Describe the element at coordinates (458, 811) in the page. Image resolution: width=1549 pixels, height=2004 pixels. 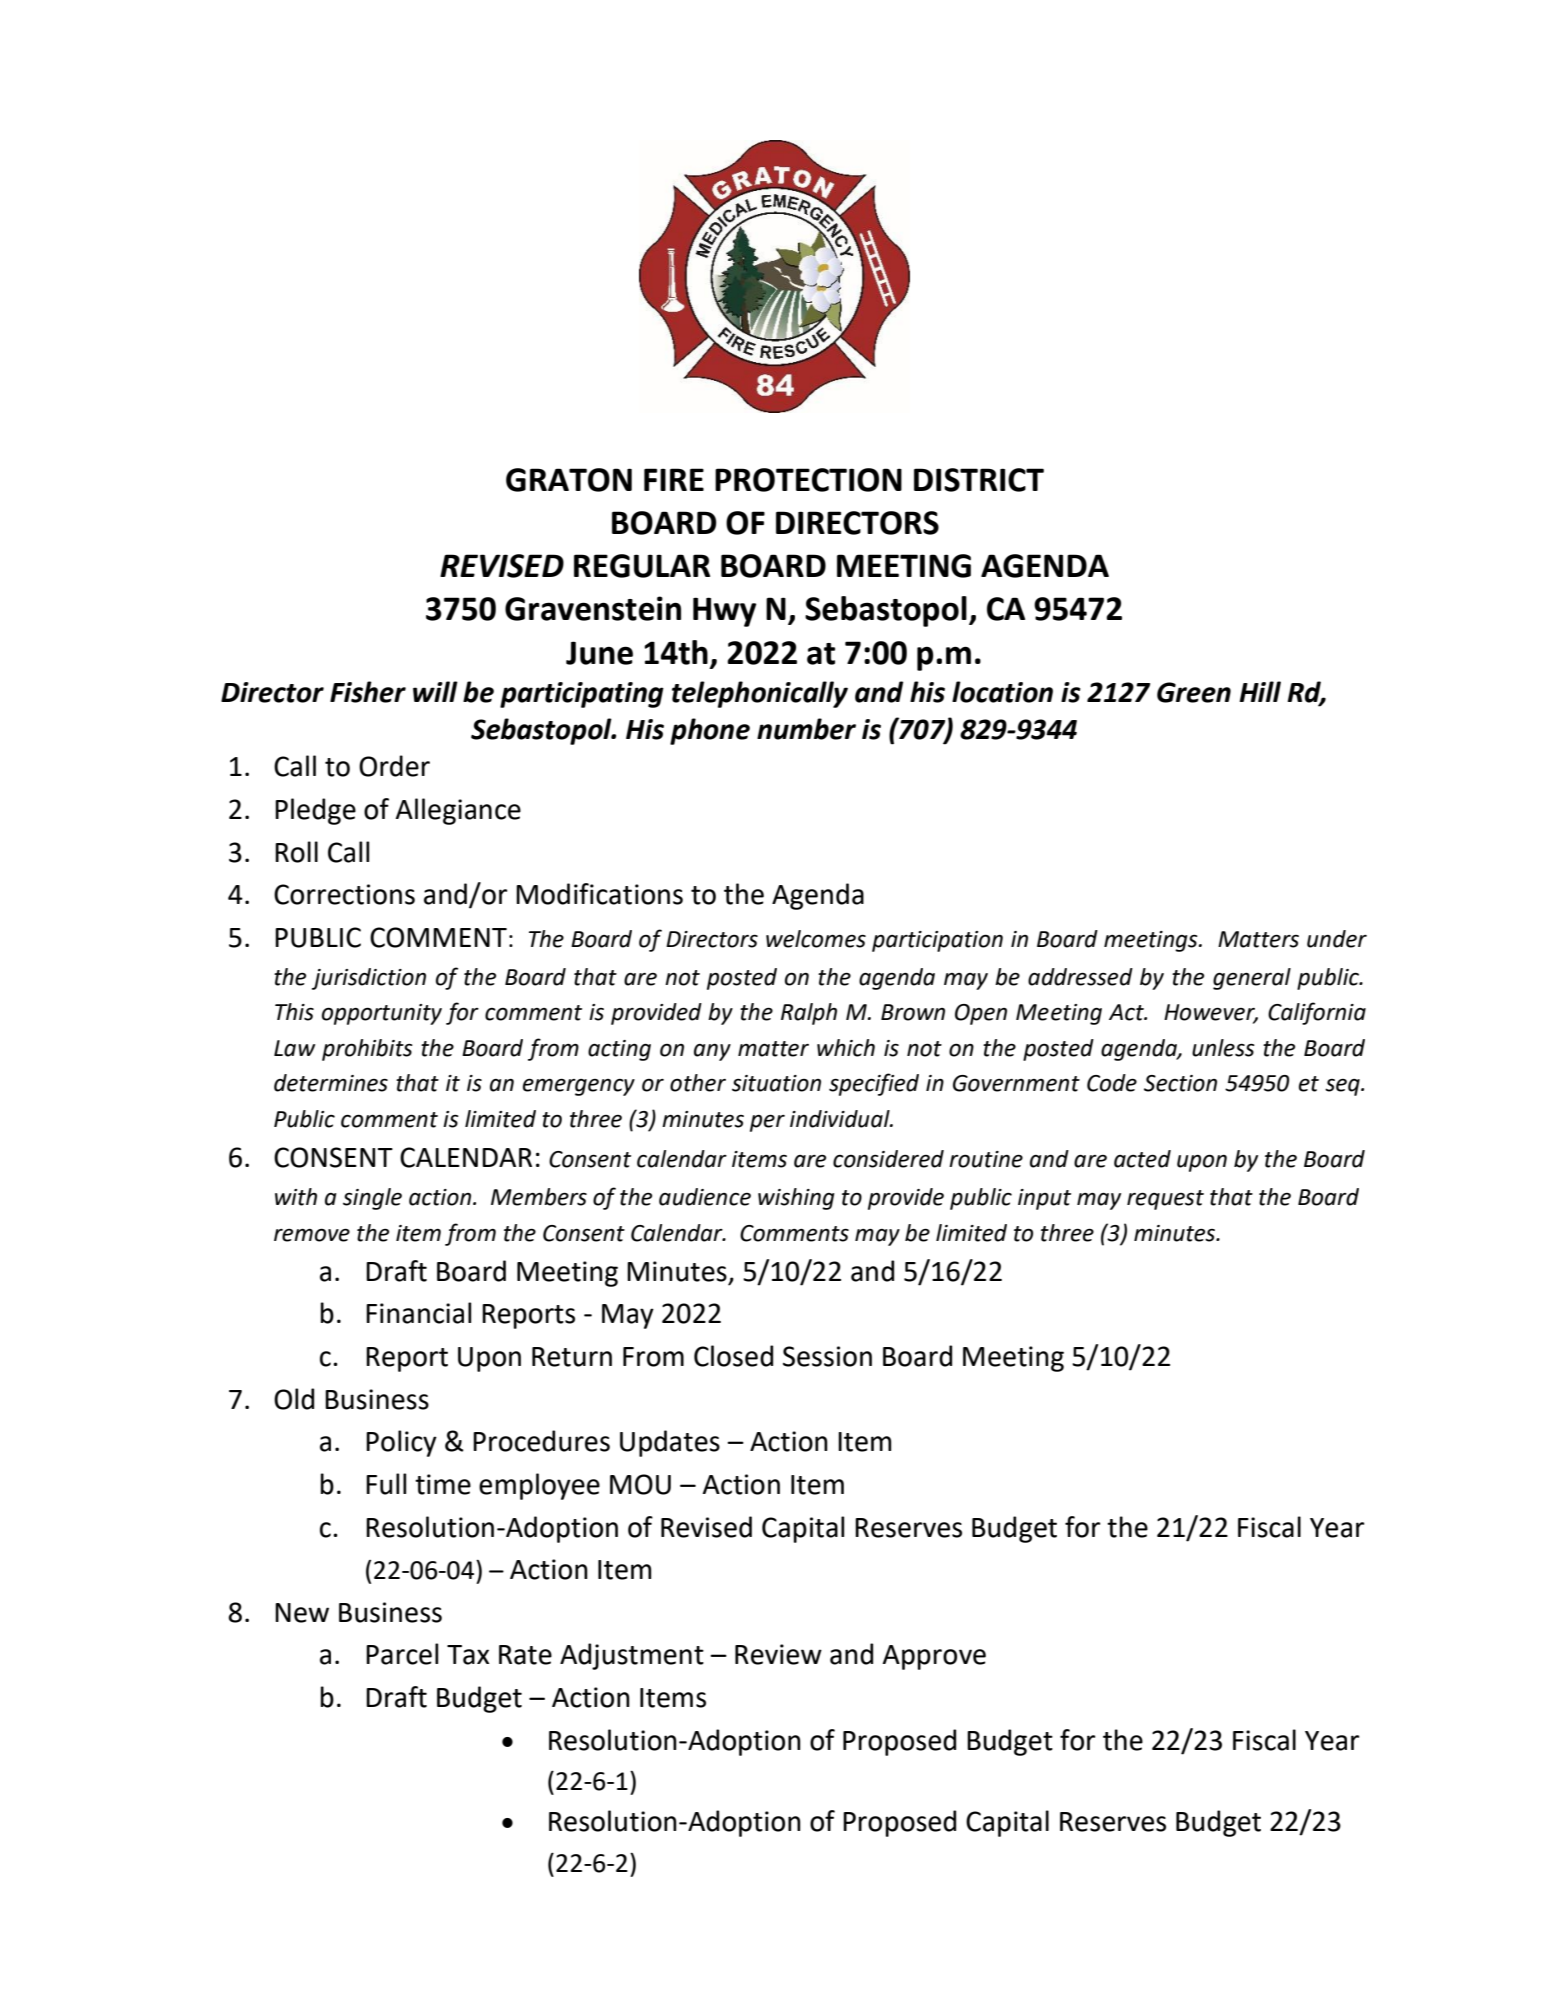
I see `Allegiance` at that location.
